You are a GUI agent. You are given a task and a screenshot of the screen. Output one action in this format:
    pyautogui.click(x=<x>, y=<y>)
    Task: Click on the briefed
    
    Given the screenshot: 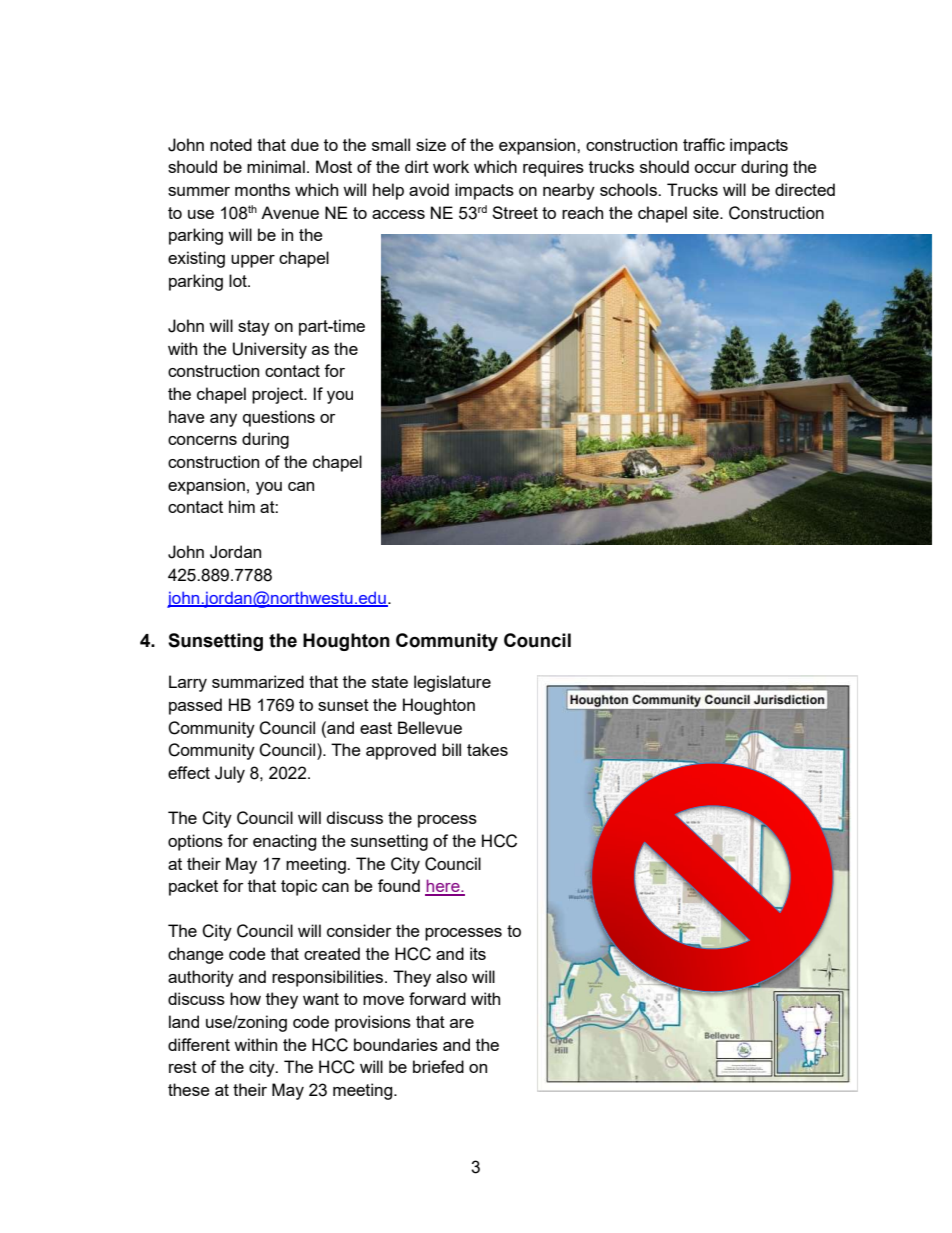 What is the action you would take?
    pyautogui.click(x=438, y=1066)
